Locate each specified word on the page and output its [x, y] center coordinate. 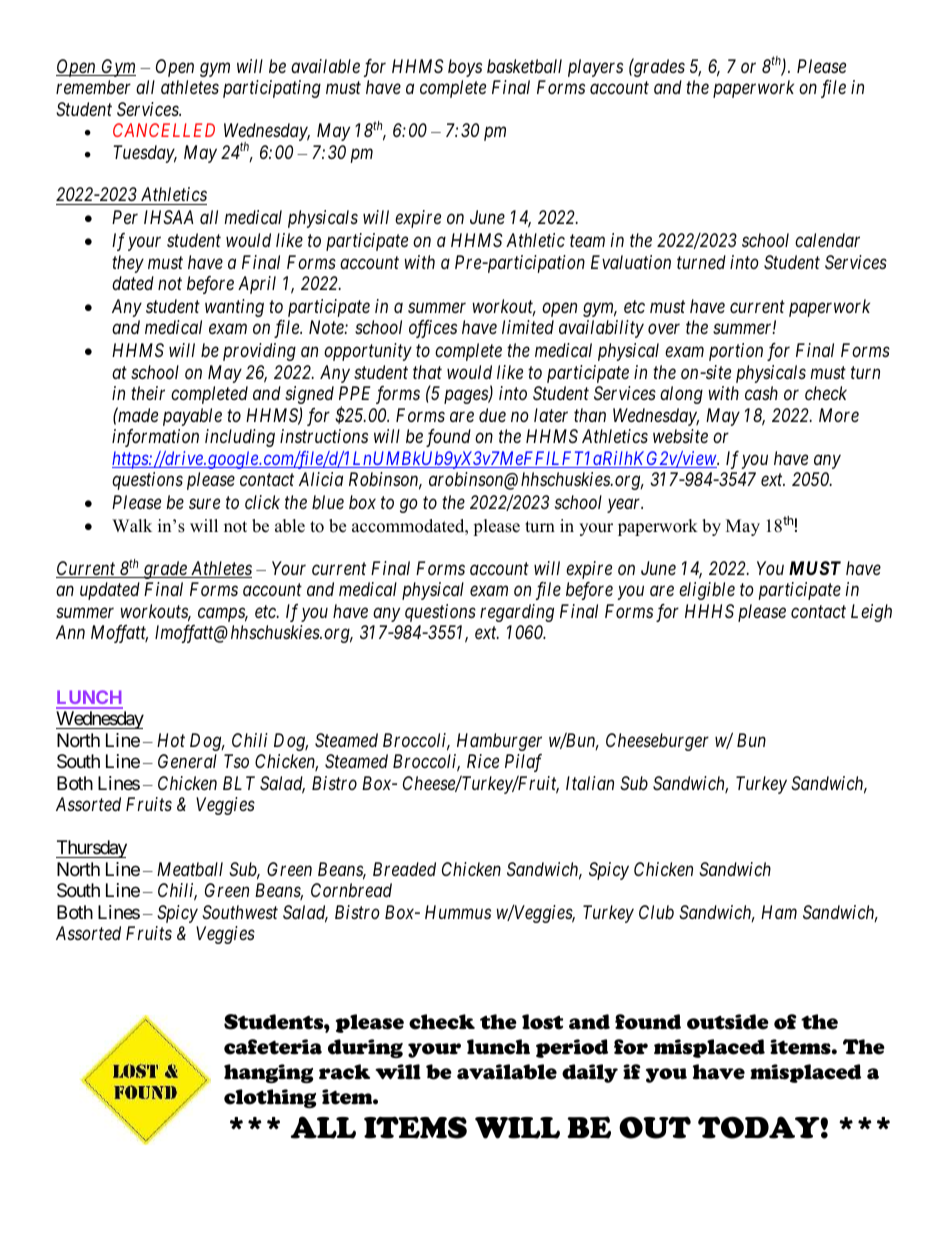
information [155, 438]
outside [728, 1022]
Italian [590, 783]
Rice [483, 761]
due [492, 415]
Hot [171, 740]
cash [761, 393]
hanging [268, 1074]
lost [542, 1022]
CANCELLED [164, 130]
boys [465, 68]
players [595, 68]
